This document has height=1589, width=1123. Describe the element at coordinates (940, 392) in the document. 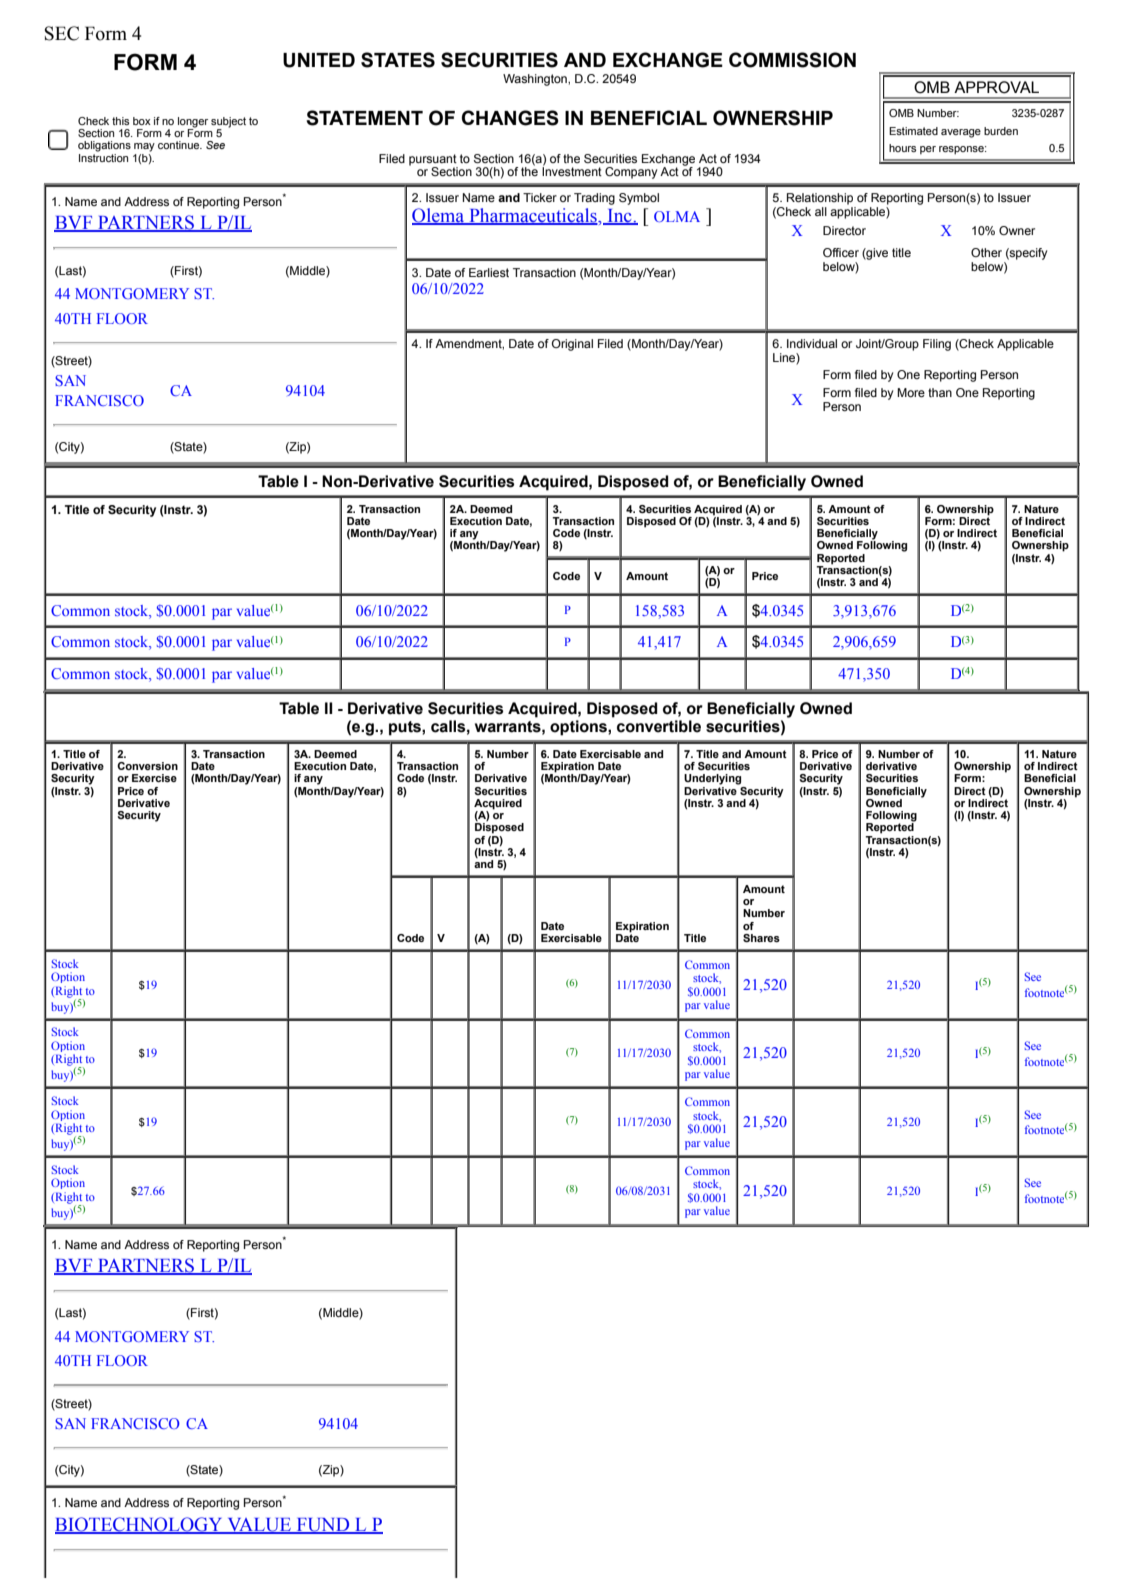

I see `than` at that location.
